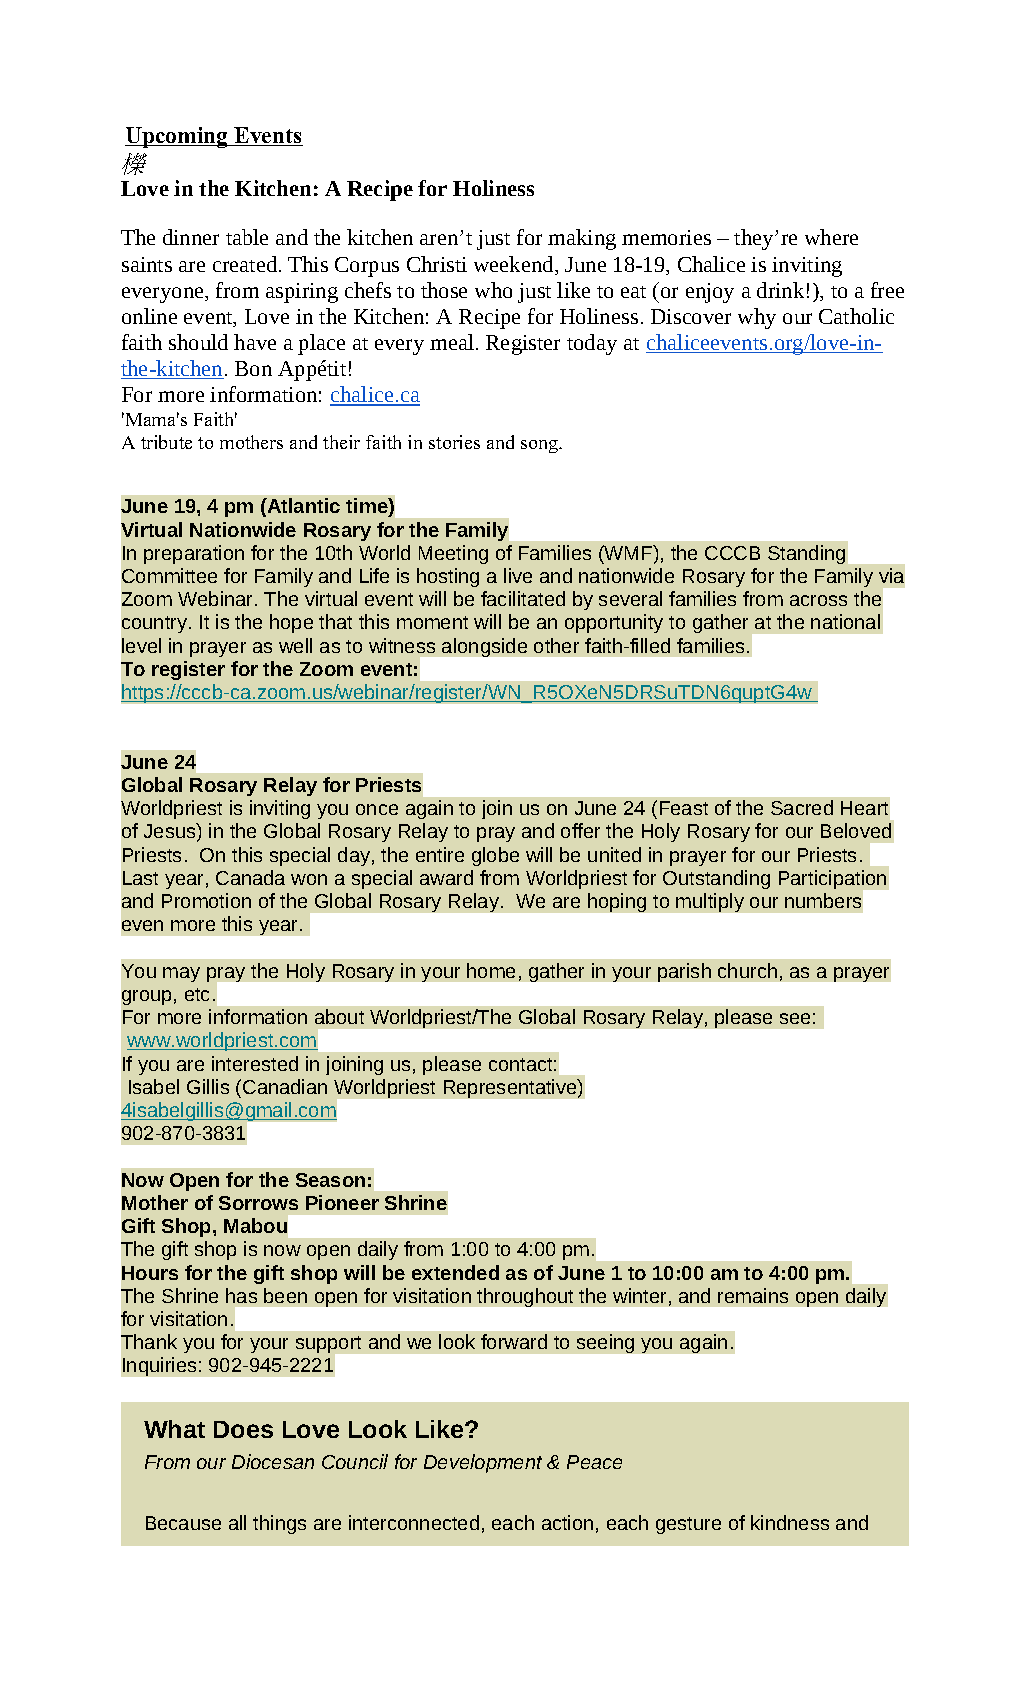  Describe the element at coordinates (237, 1522) in the document. I see `all` at that location.
